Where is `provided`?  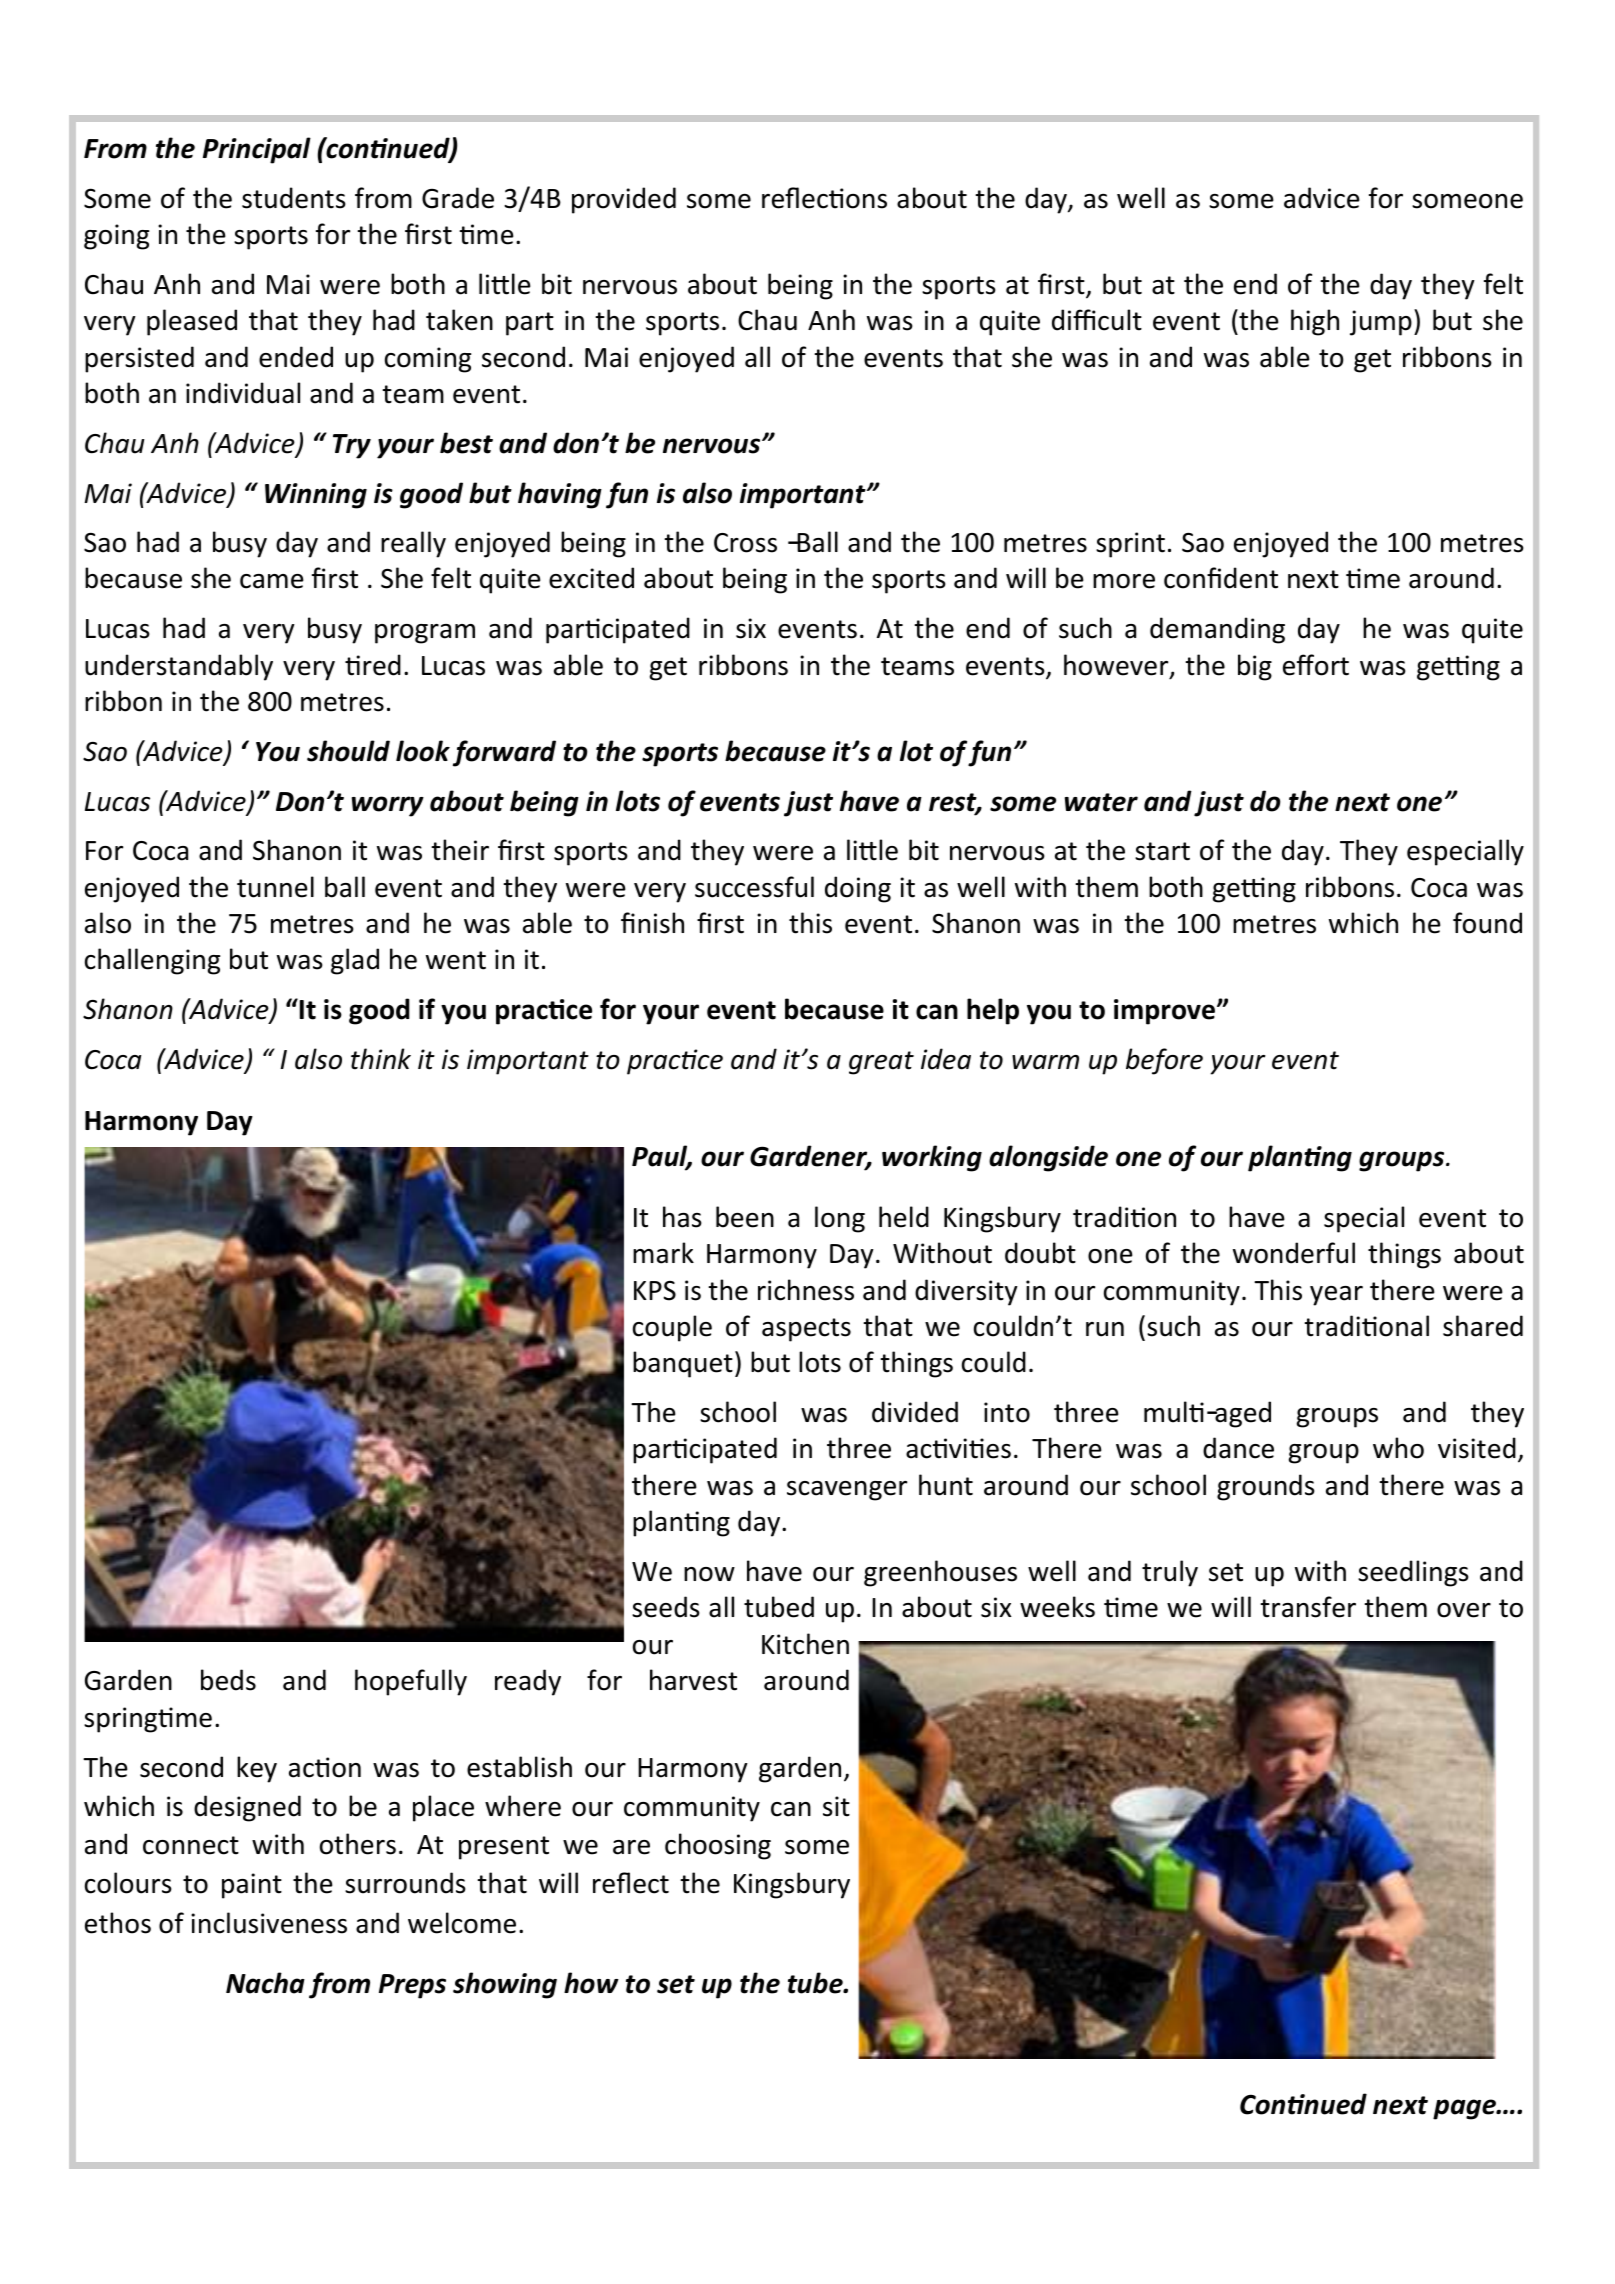 provided is located at coordinates (624, 200).
